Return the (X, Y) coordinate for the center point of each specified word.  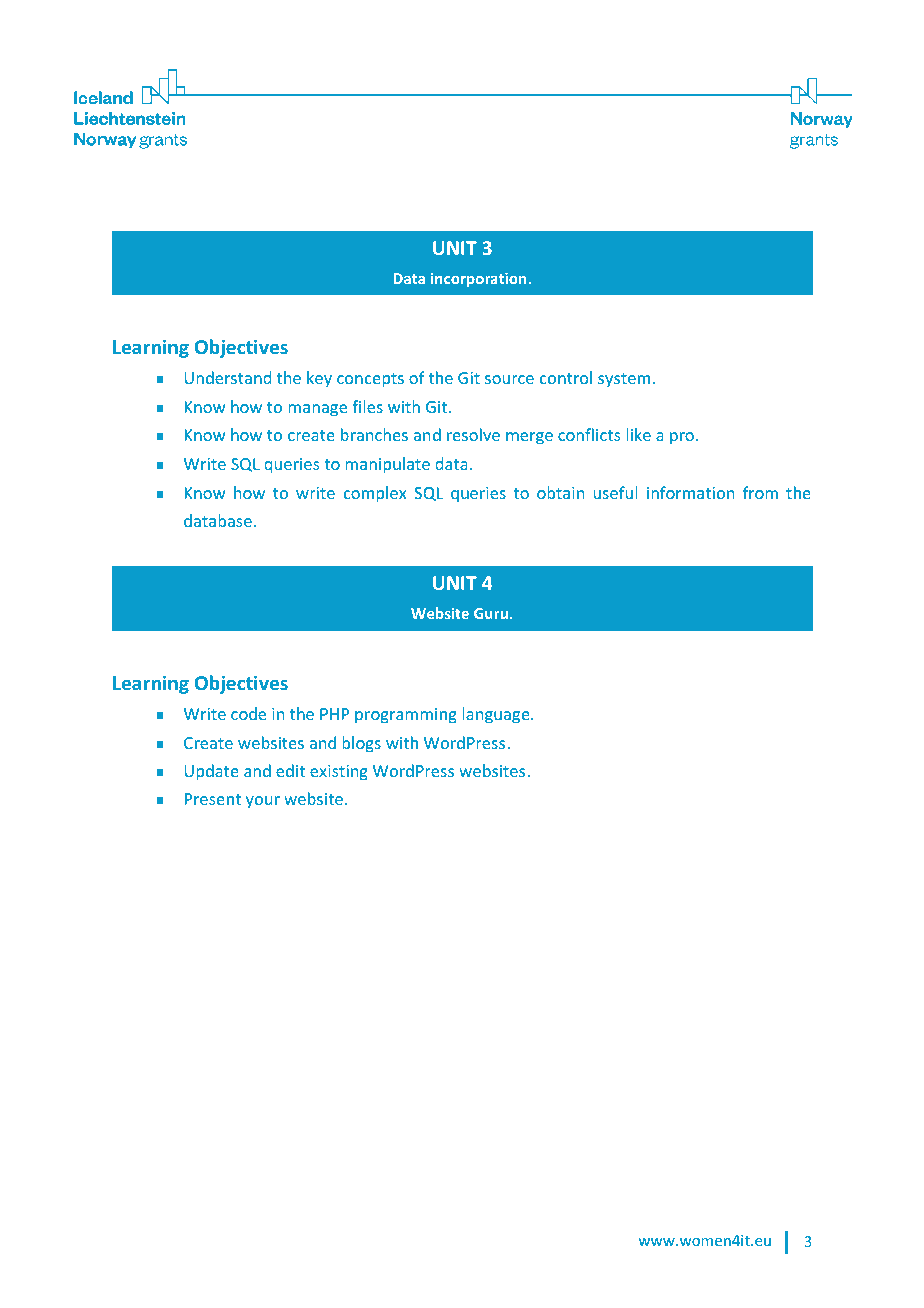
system (624, 380)
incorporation (480, 280)
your (263, 802)
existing (339, 773)
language (497, 715)
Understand (227, 377)
